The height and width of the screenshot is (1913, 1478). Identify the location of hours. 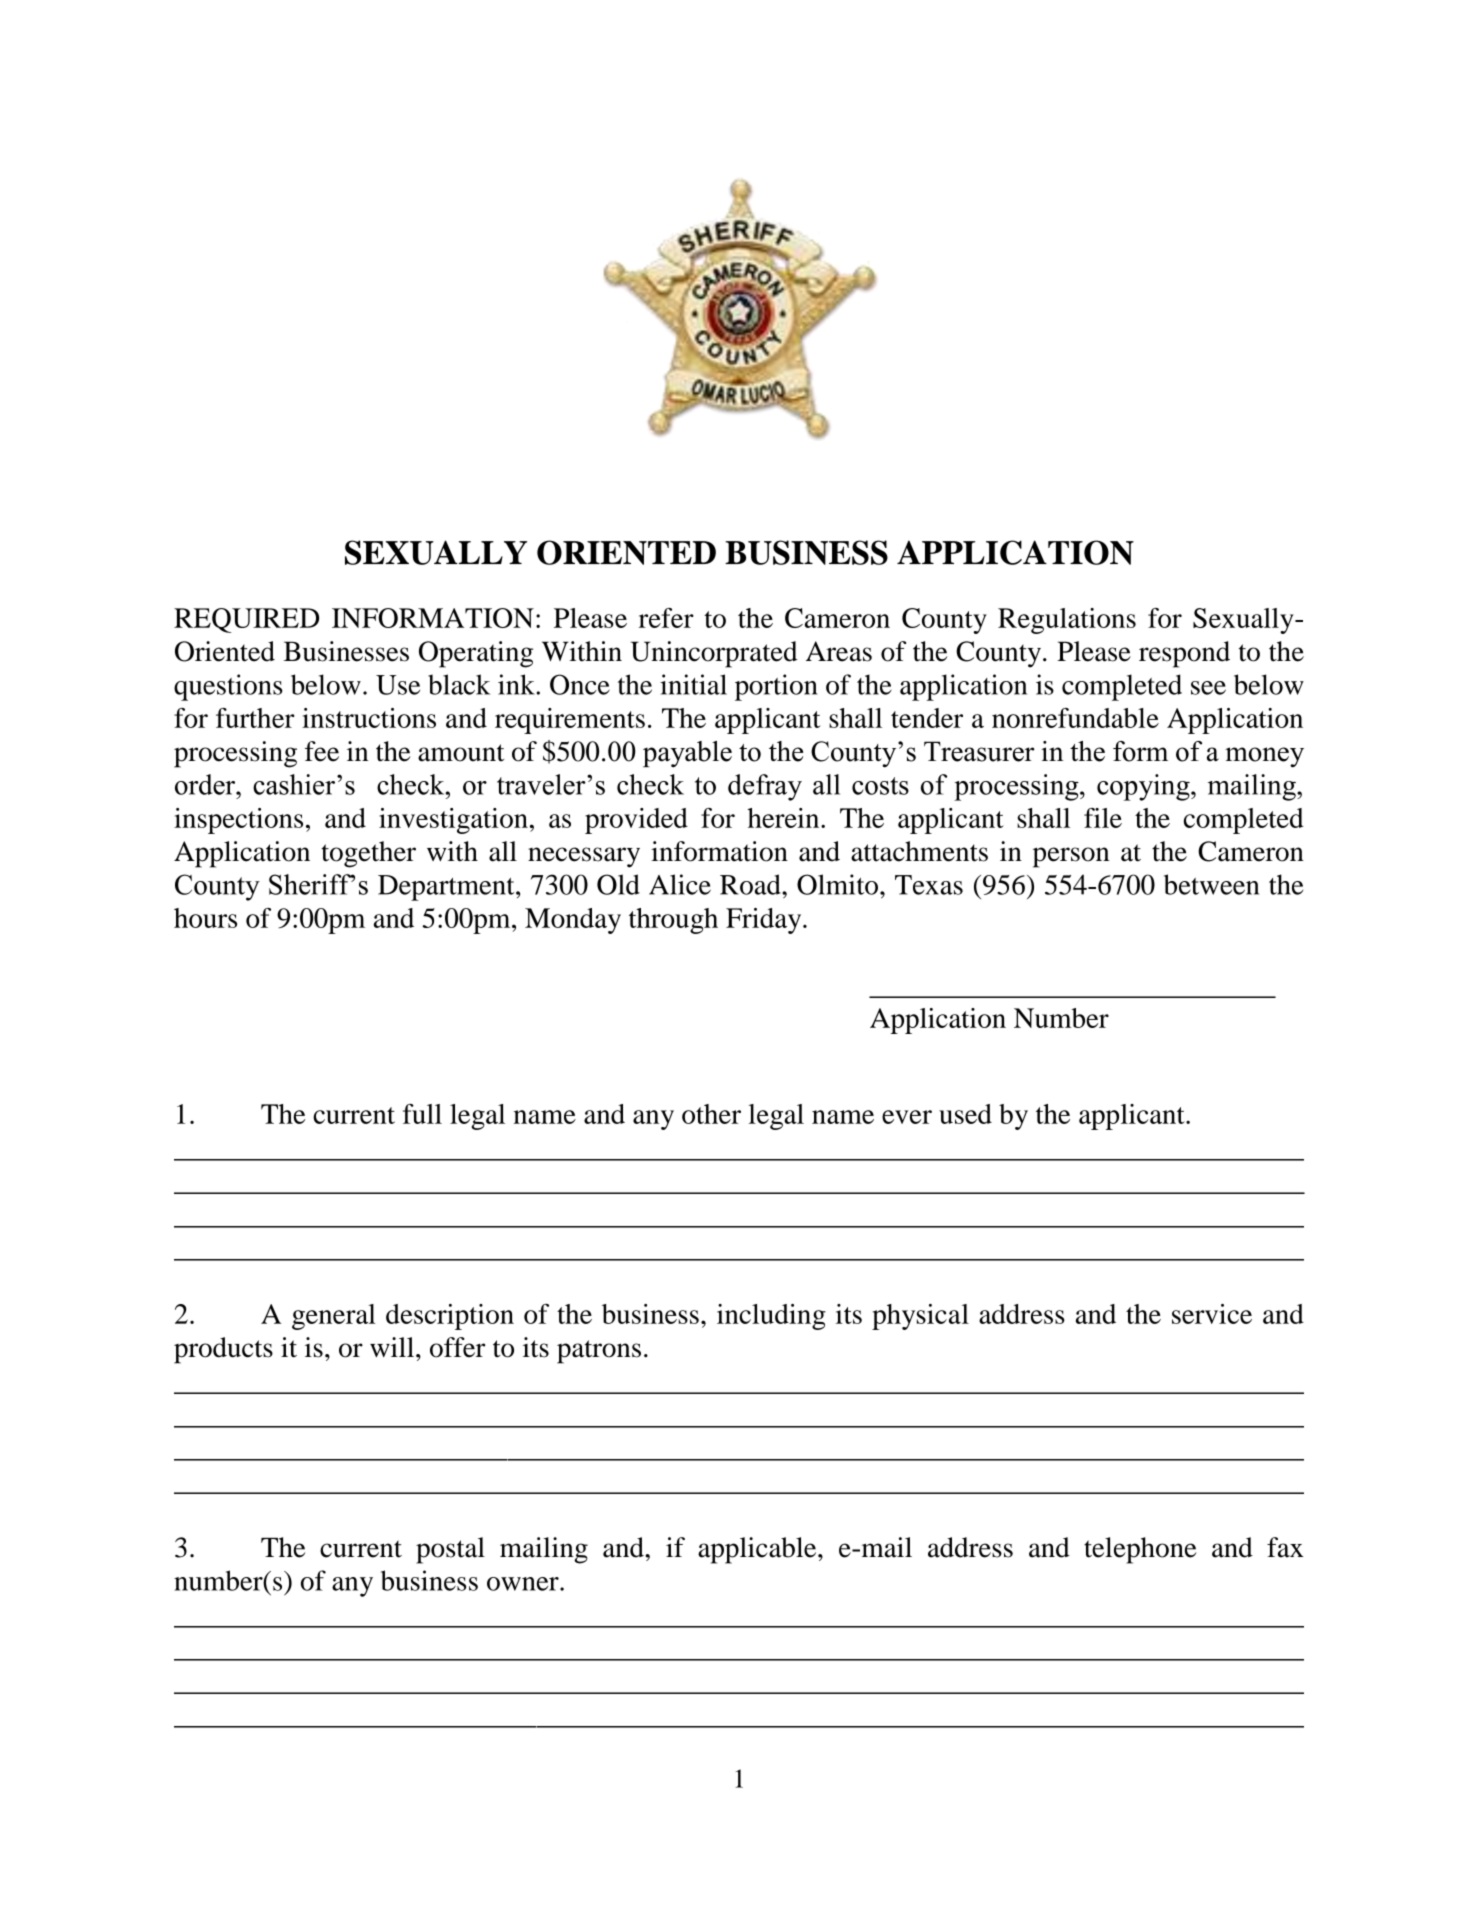
(205, 918).
